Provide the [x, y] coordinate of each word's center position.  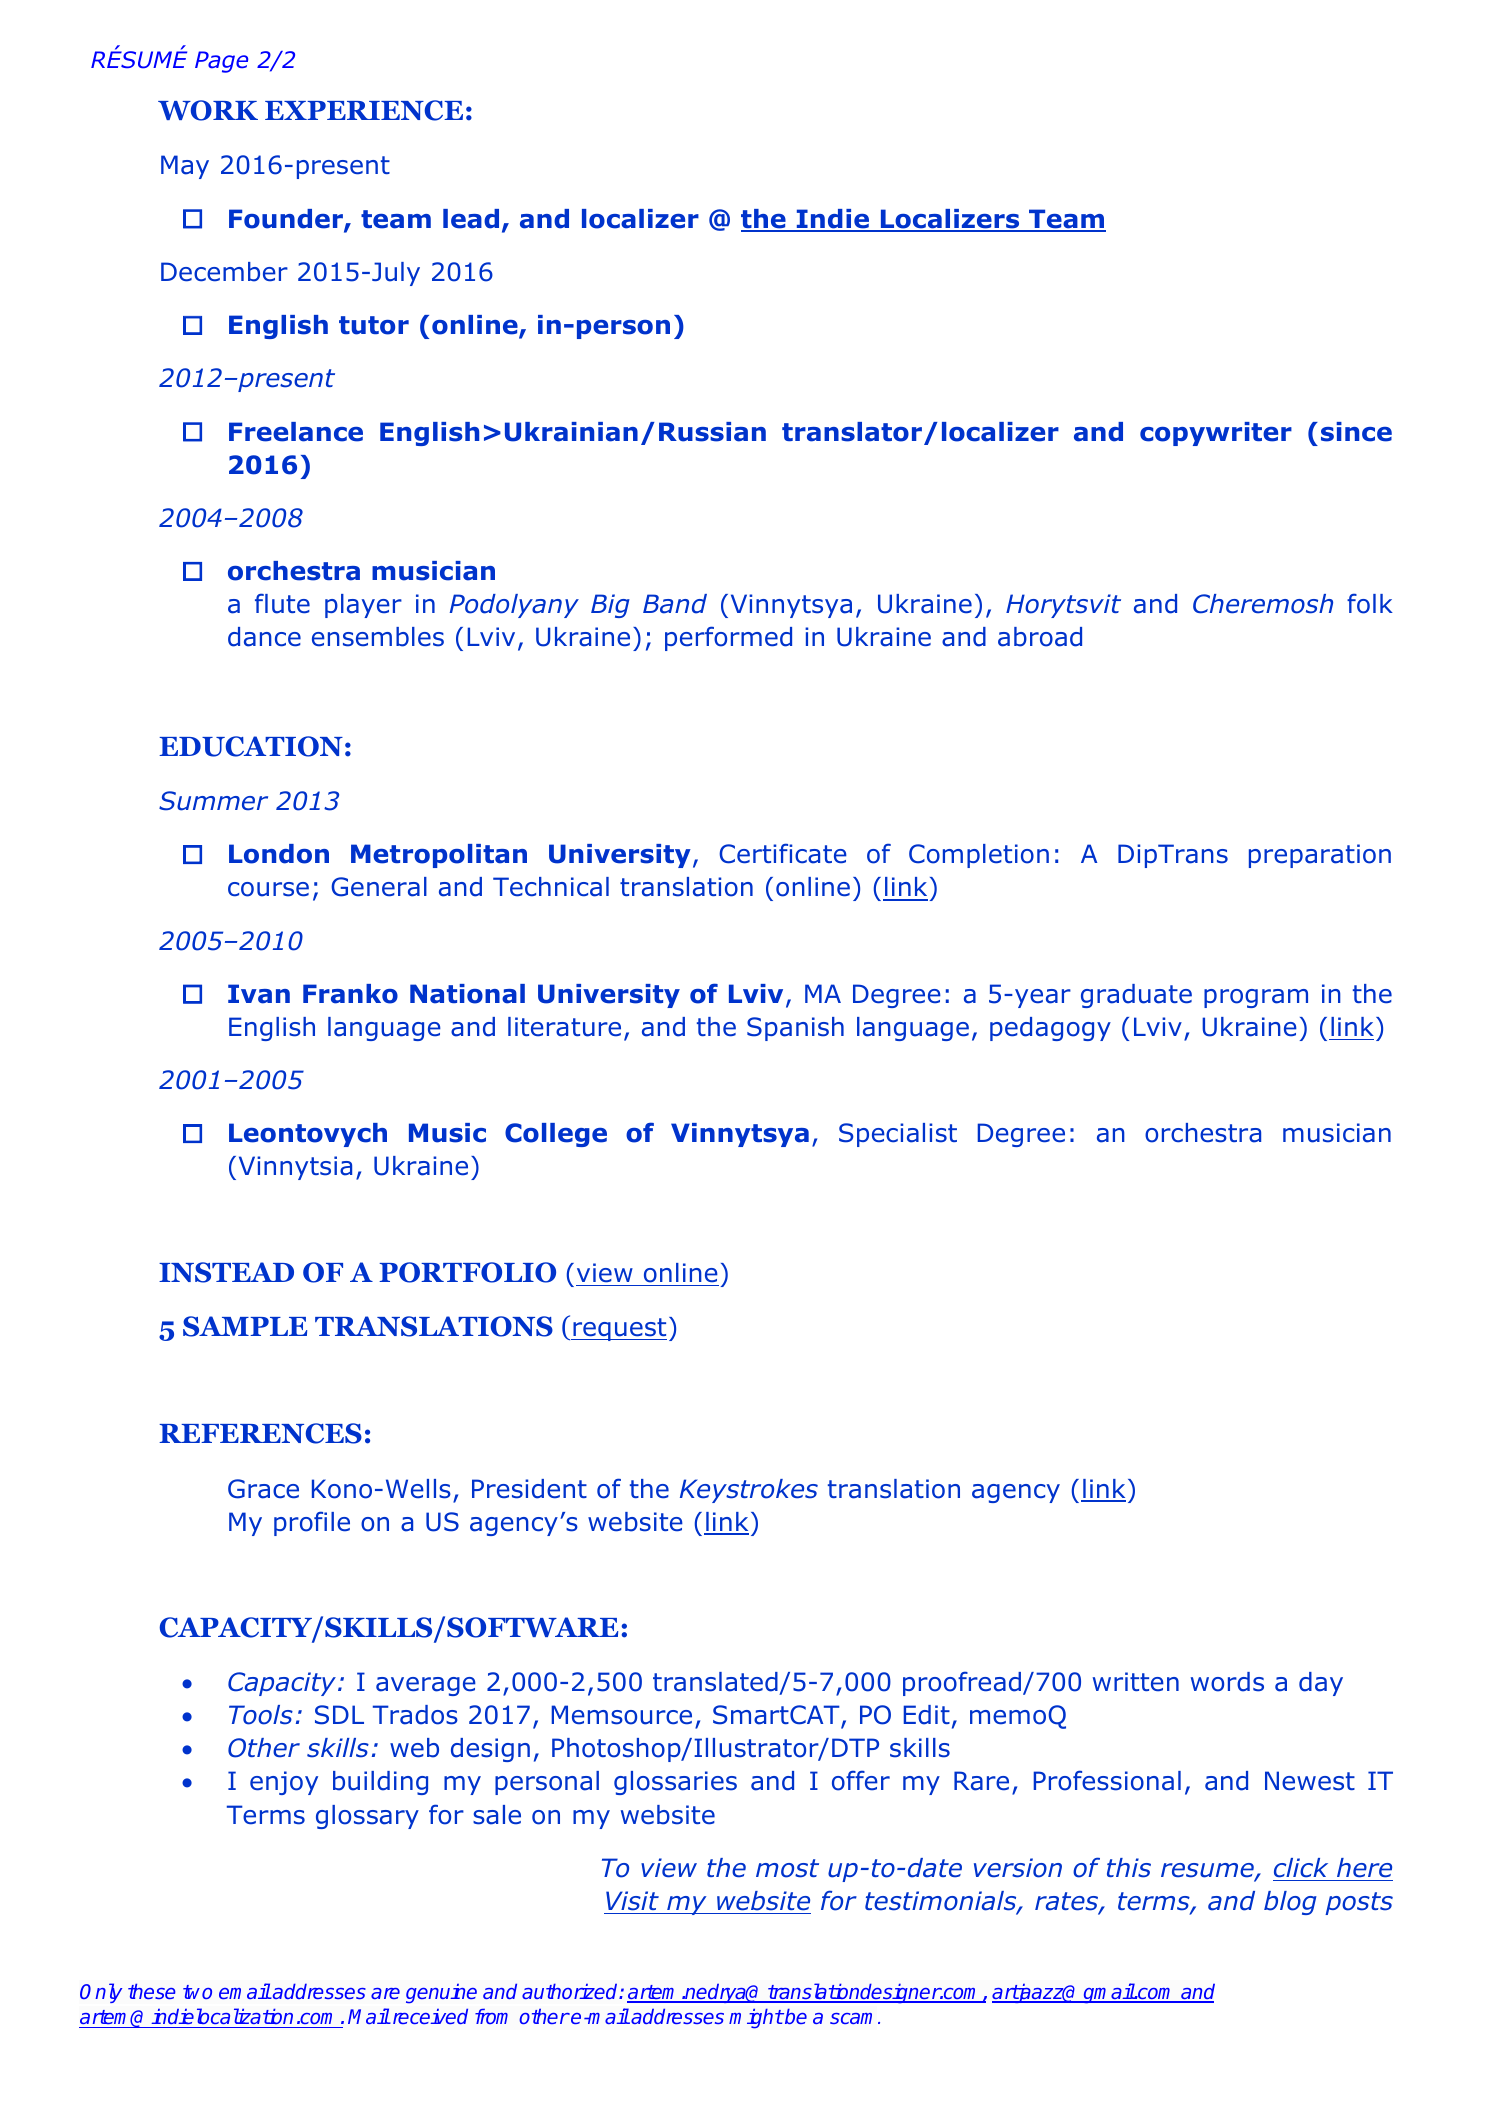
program [1256, 998]
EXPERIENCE [364, 110]
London [279, 854]
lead [471, 219]
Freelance [296, 432]
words [1227, 1682]
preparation [1320, 856]
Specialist [898, 1135]
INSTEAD [226, 1272]
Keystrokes [749, 1491]
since [1356, 432]
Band [675, 604]
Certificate [783, 853]
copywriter [1216, 434]
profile [312, 1523]
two [197, 1992]
